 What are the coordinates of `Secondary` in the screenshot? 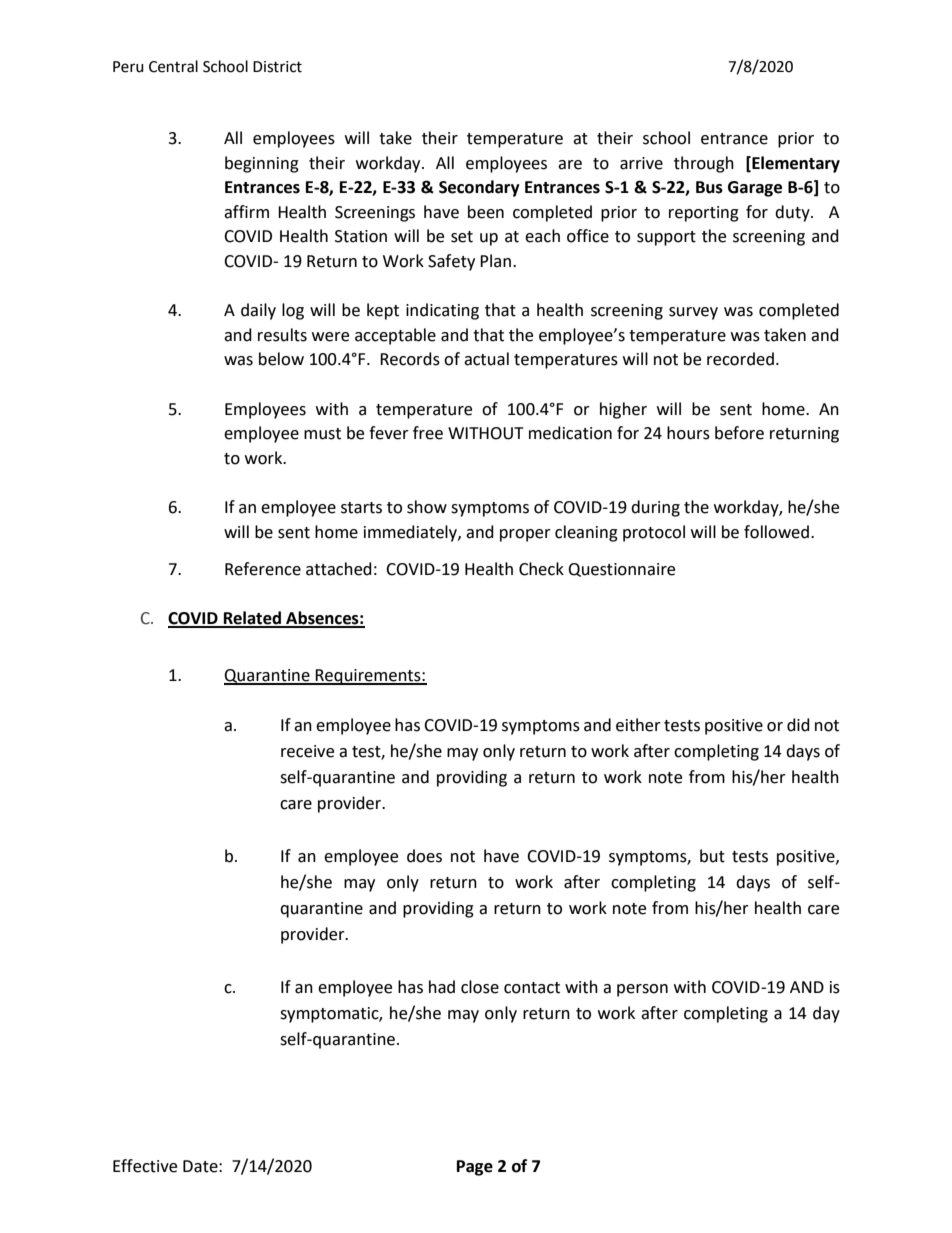 It's located at (479, 188).
